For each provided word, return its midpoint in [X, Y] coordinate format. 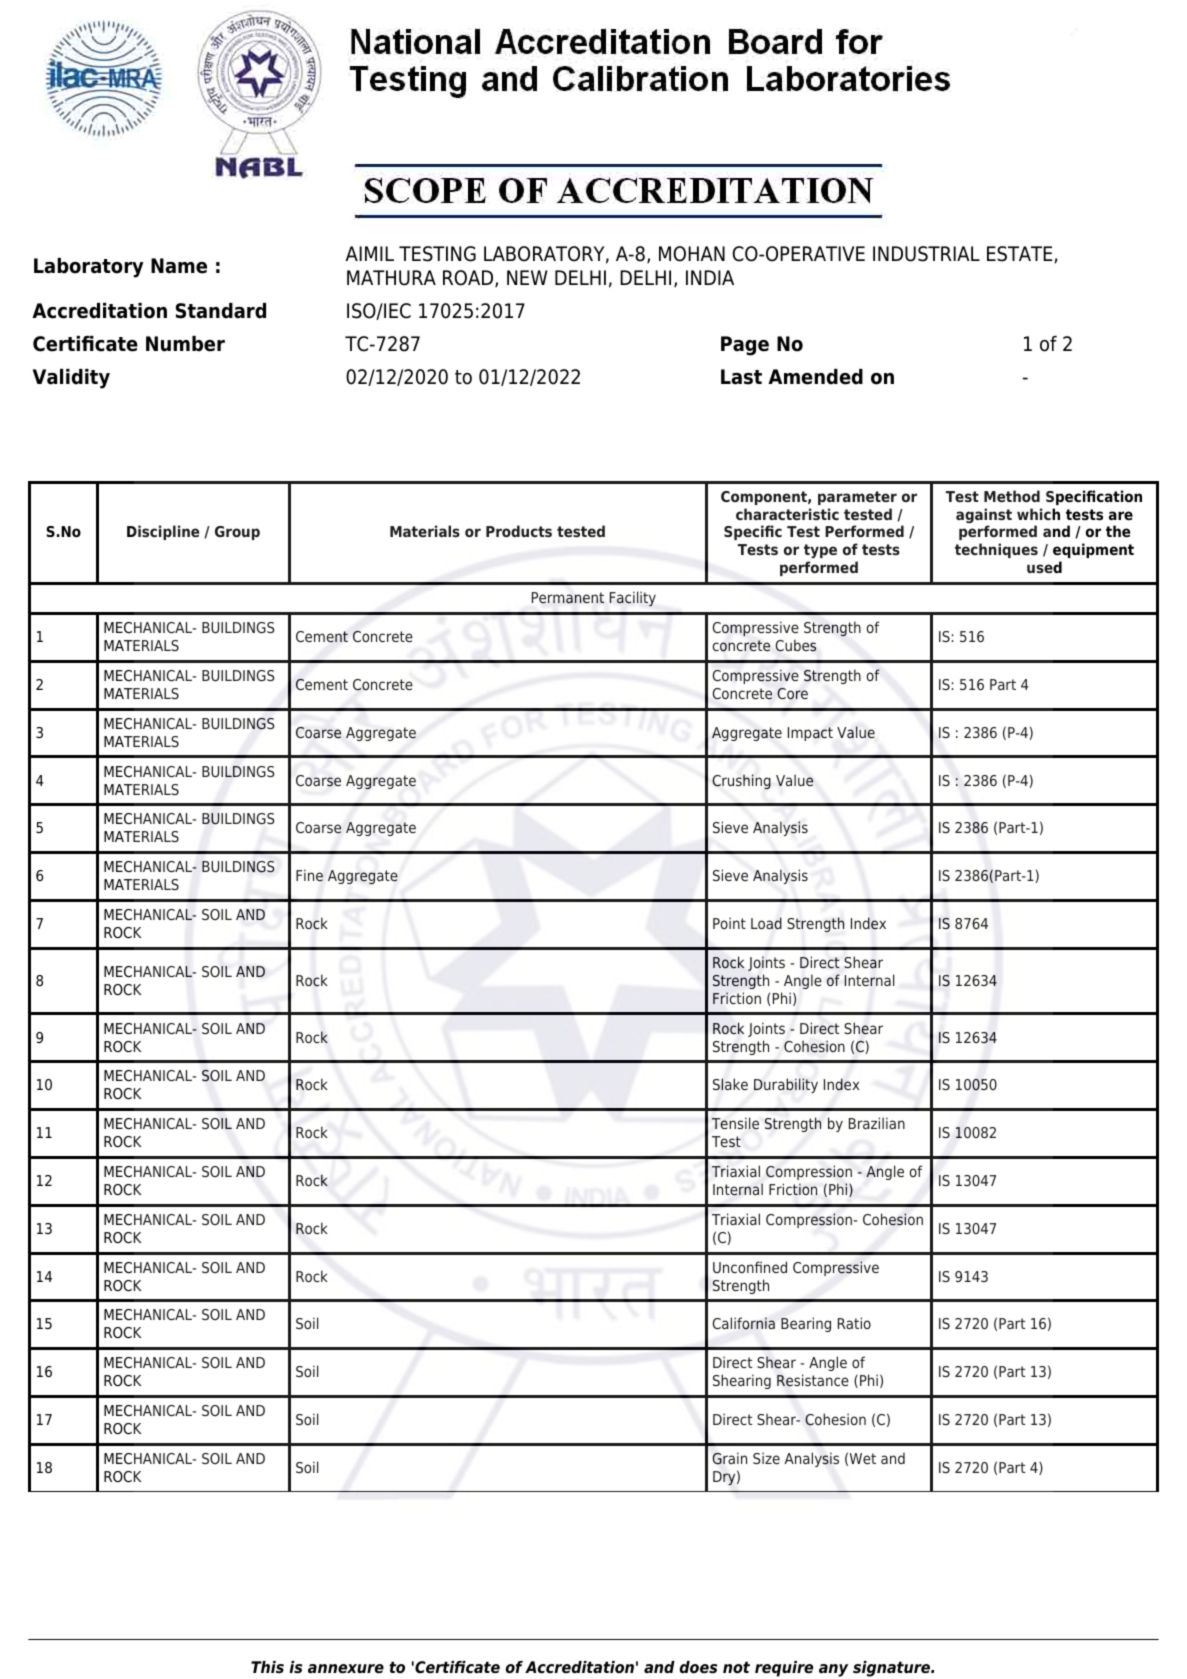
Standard [221, 311]
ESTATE [1019, 254]
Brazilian [877, 1123]
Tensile [735, 1123]
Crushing [741, 781]
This [267, 1667]
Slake [730, 1084]
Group [237, 533]
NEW [527, 277]
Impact [810, 734]
